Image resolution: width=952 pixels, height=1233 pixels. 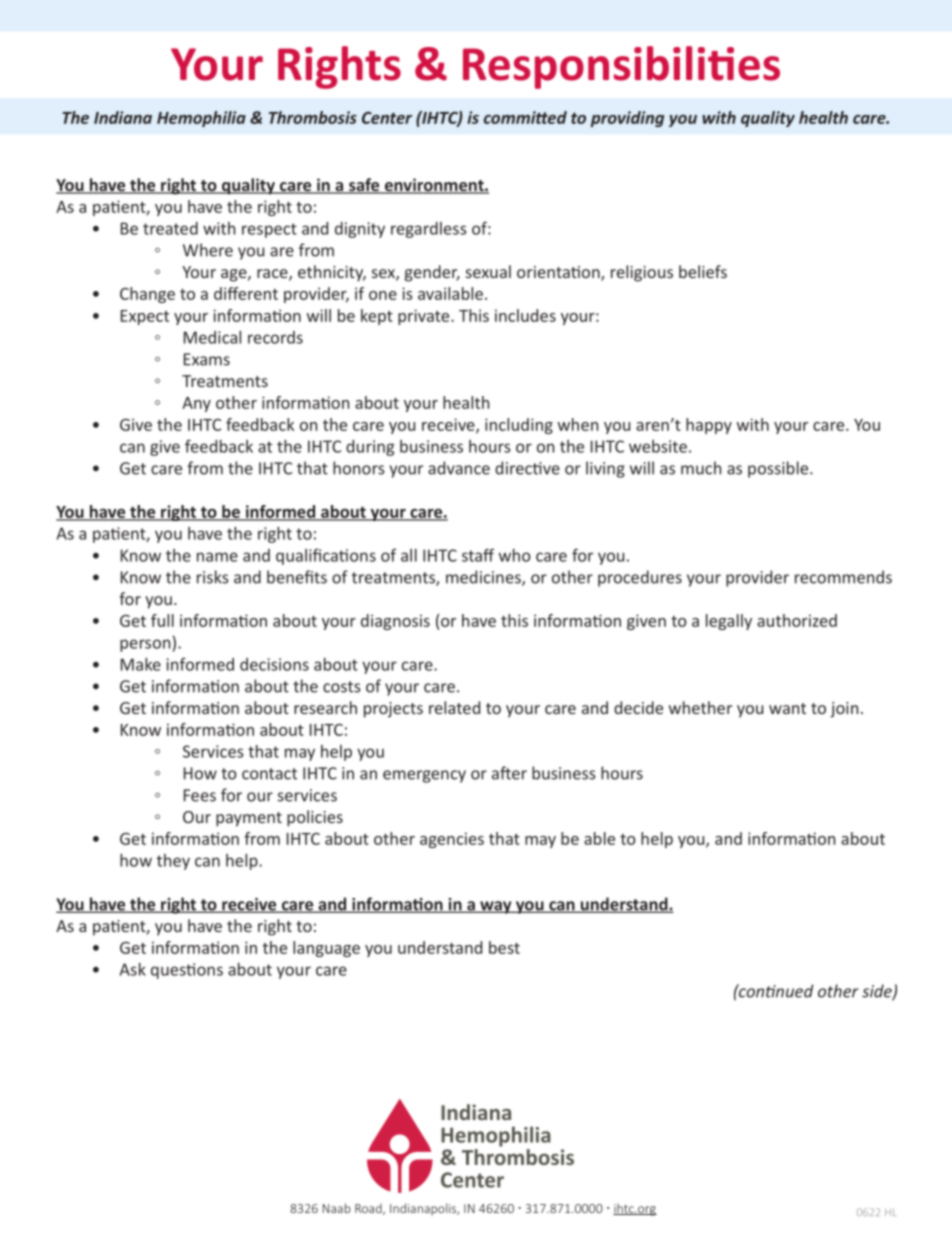 I want to click on possible, so click(x=779, y=469).
